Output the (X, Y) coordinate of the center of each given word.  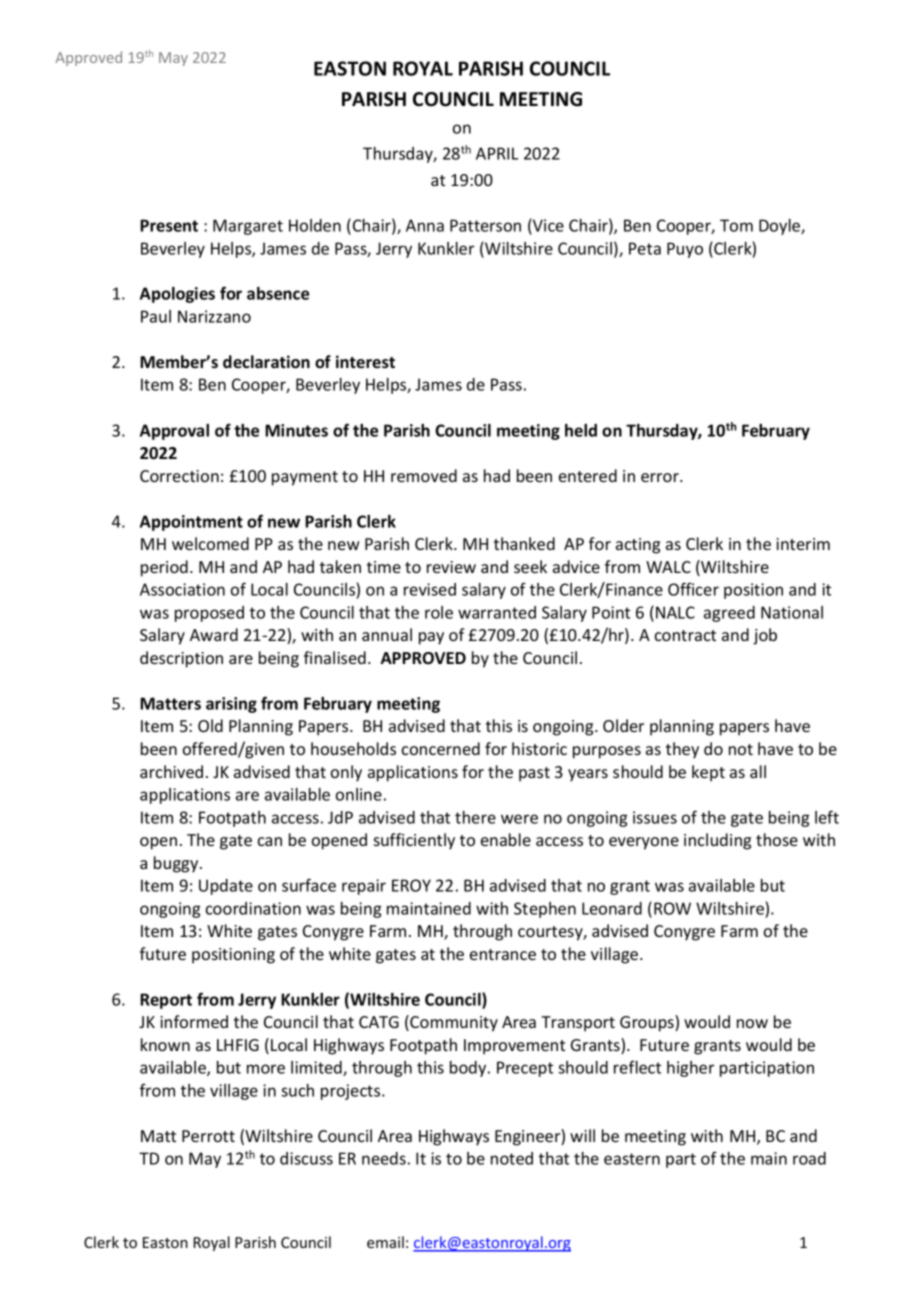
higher (690, 1069)
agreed (729, 614)
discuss (306, 1158)
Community (453, 1023)
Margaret (248, 227)
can (270, 841)
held (581, 430)
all (758, 771)
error (661, 477)
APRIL (497, 153)
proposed (209, 614)
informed (194, 1021)
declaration (266, 362)
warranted (497, 612)
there (475, 817)
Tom (736, 225)
